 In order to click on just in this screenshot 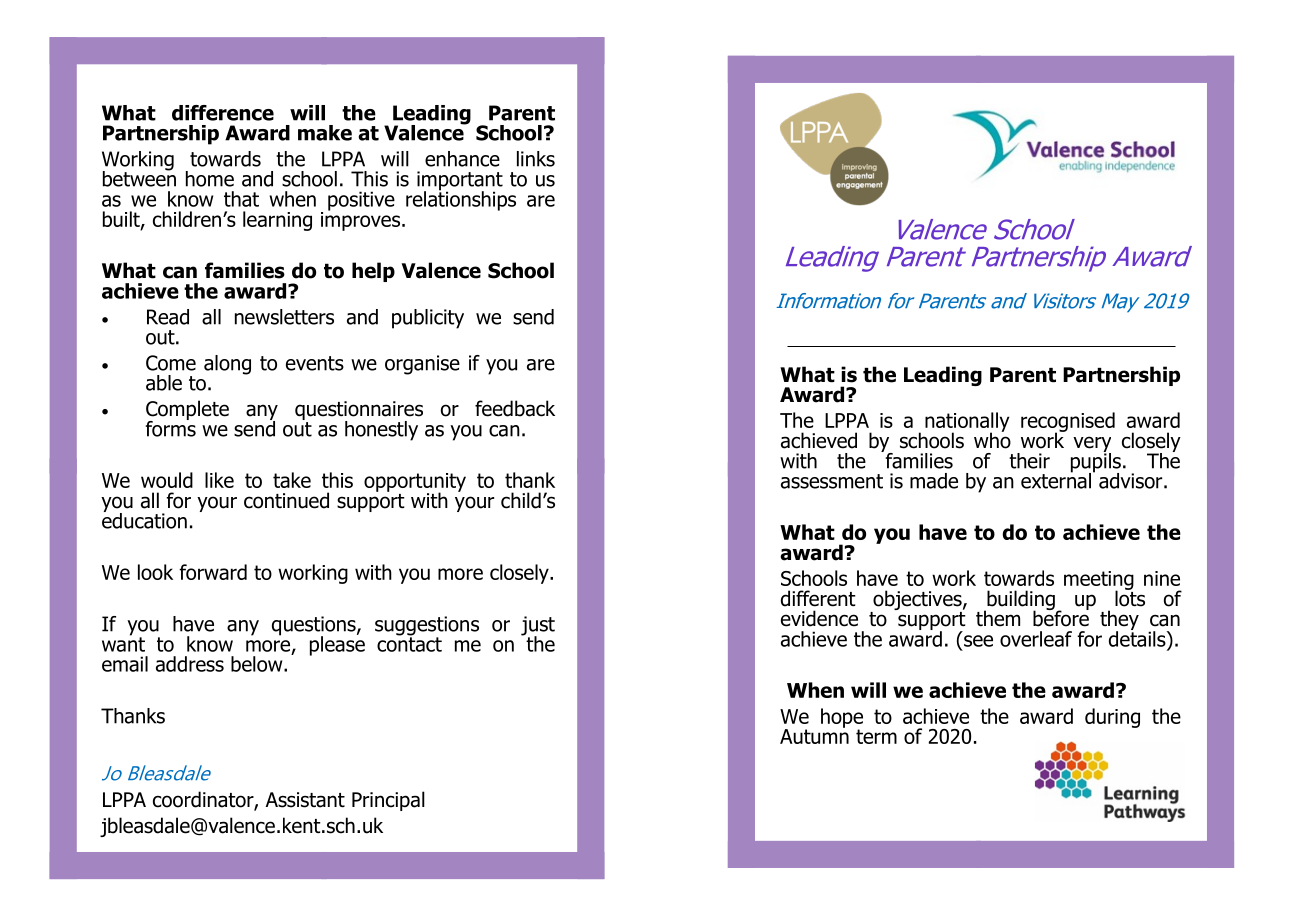, I will do `click(538, 627)`.
